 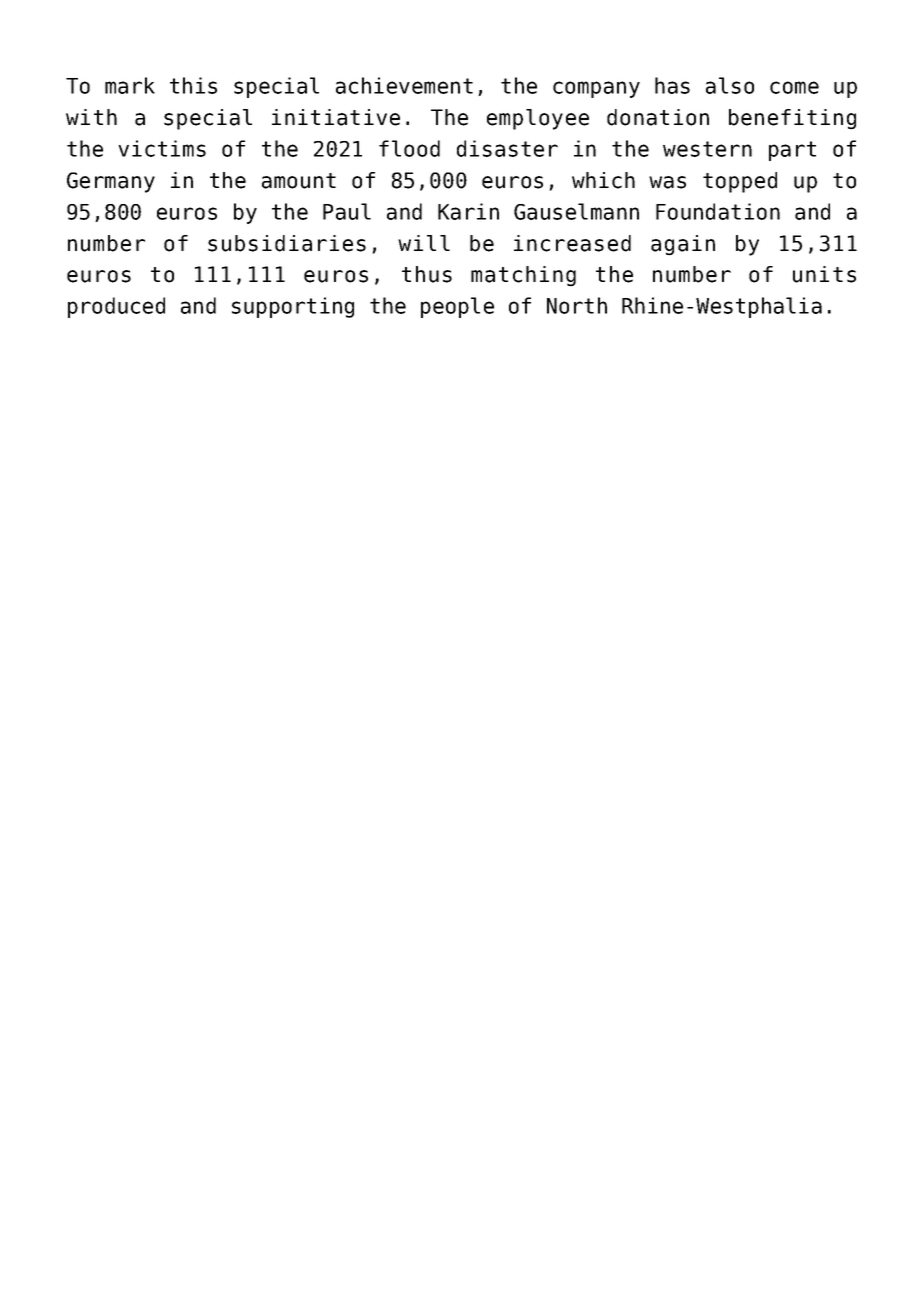 I want to click on western, so click(x=707, y=149).
